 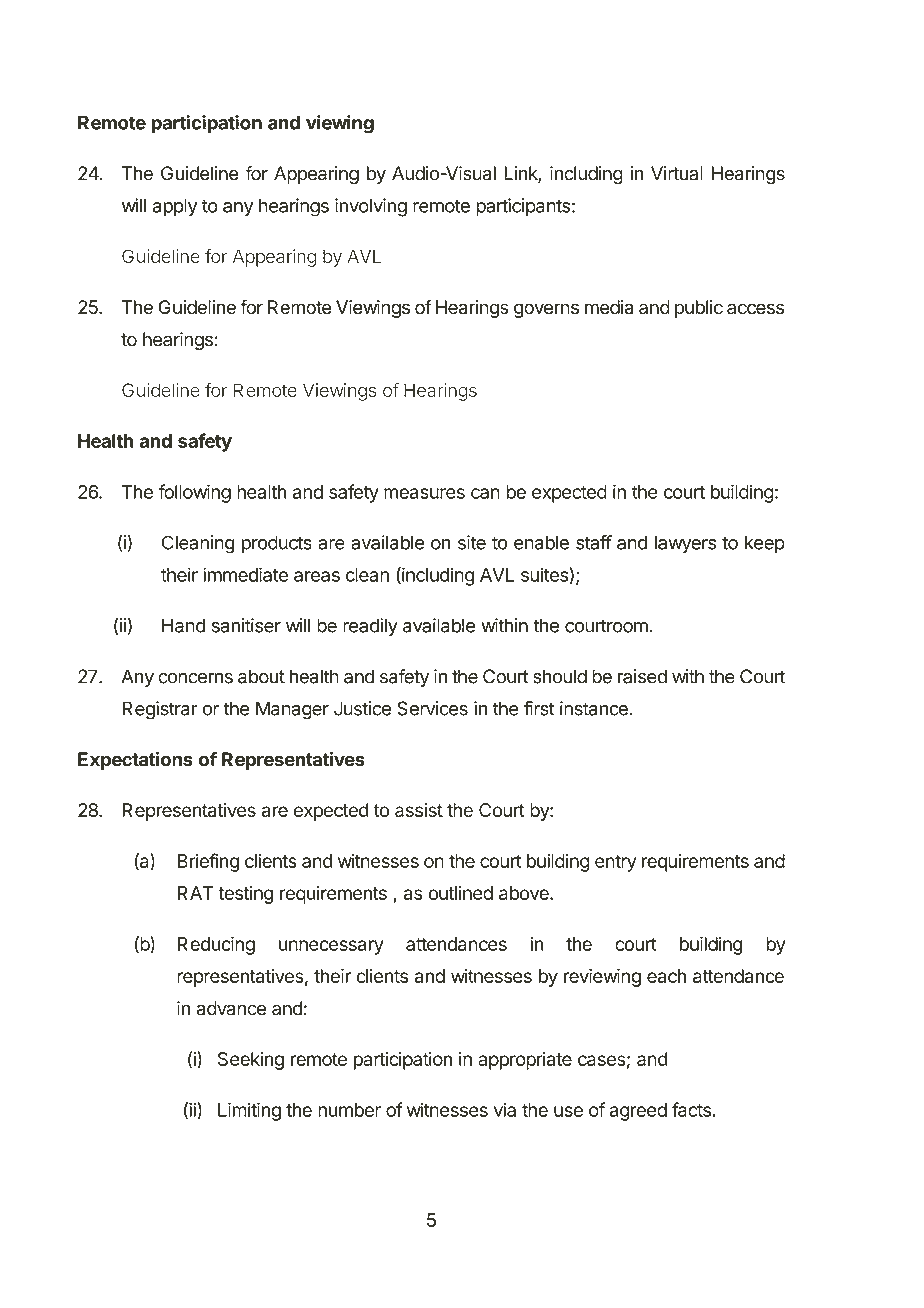 What do you see at coordinates (642, 676) in the document?
I see `raised` at bounding box center [642, 676].
